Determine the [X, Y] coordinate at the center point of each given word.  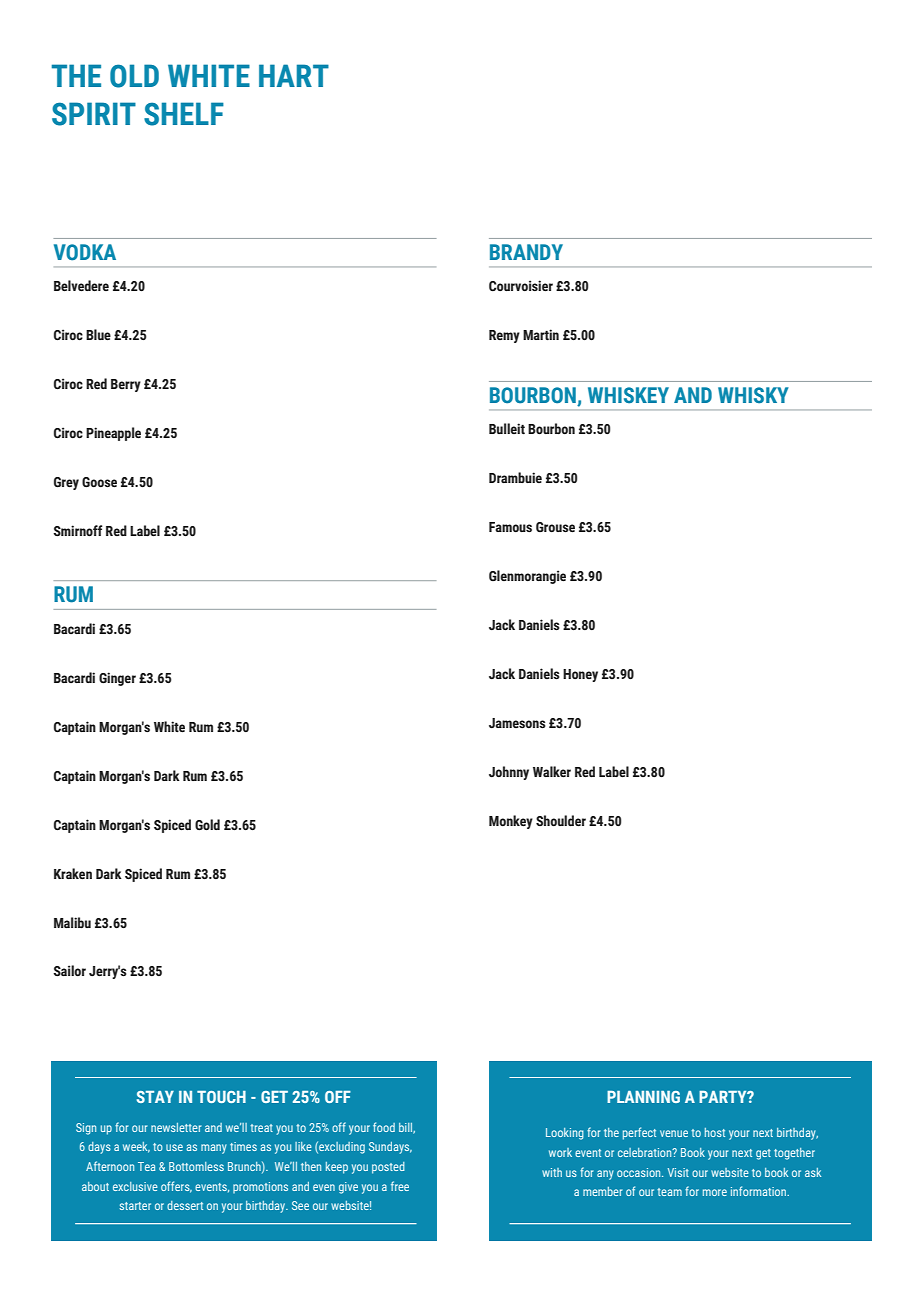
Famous [510, 527]
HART [294, 75]
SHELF [184, 114]
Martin [541, 334]
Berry [126, 385]
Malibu [72, 922]
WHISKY [753, 395]
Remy [504, 336]
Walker [552, 772]
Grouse [555, 527]
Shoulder [561, 821]
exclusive [135, 1186]
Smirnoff [77, 531]
